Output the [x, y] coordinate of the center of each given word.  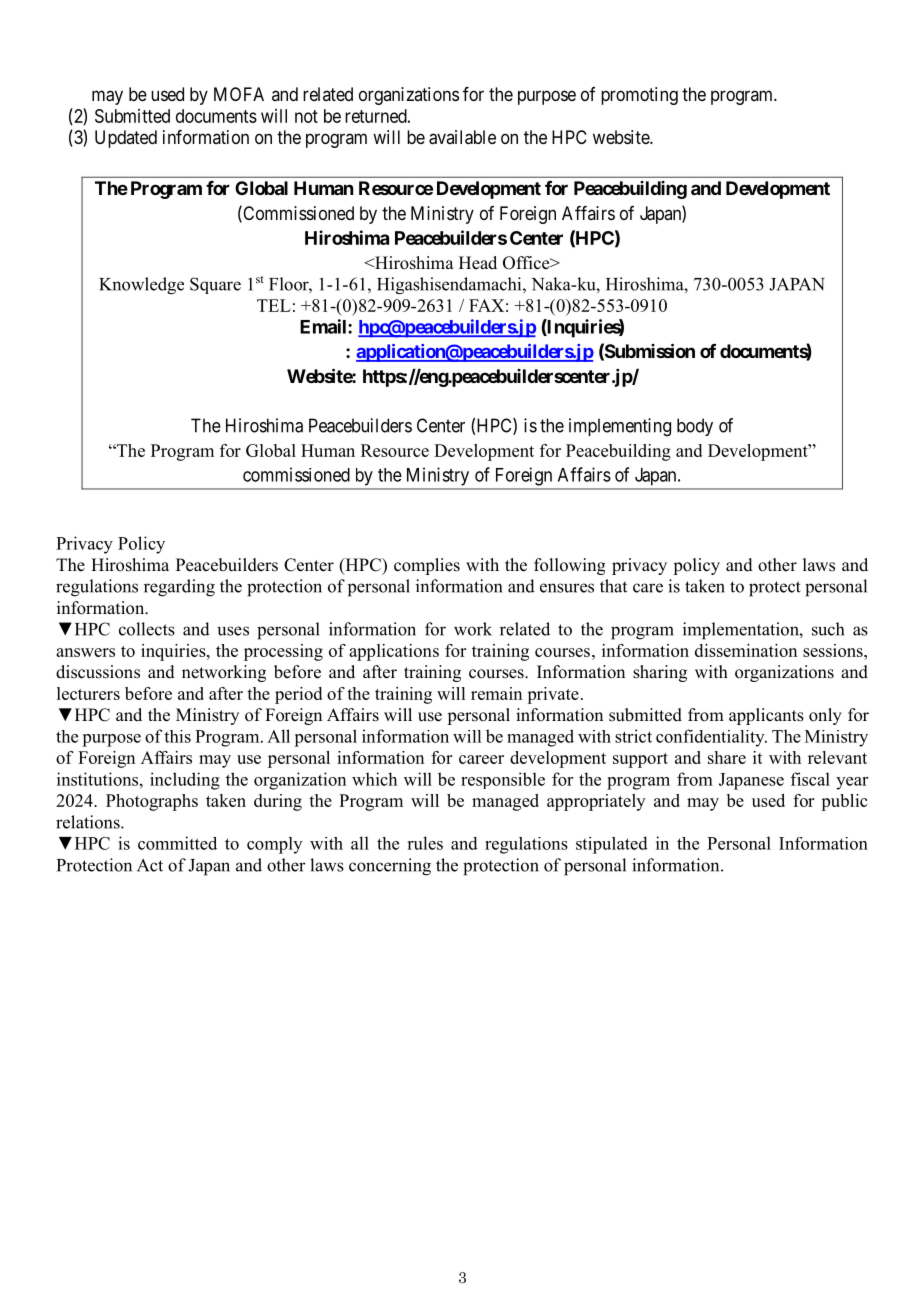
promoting [639, 96]
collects [147, 629]
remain [496, 693]
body [695, 427]
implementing [620, 427]
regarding [179, 588]
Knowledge [141, 285]
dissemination [746, 650]
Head [478, 263]
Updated [126, 139]
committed [177, 843]
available [462, 137]
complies [427, 566]
